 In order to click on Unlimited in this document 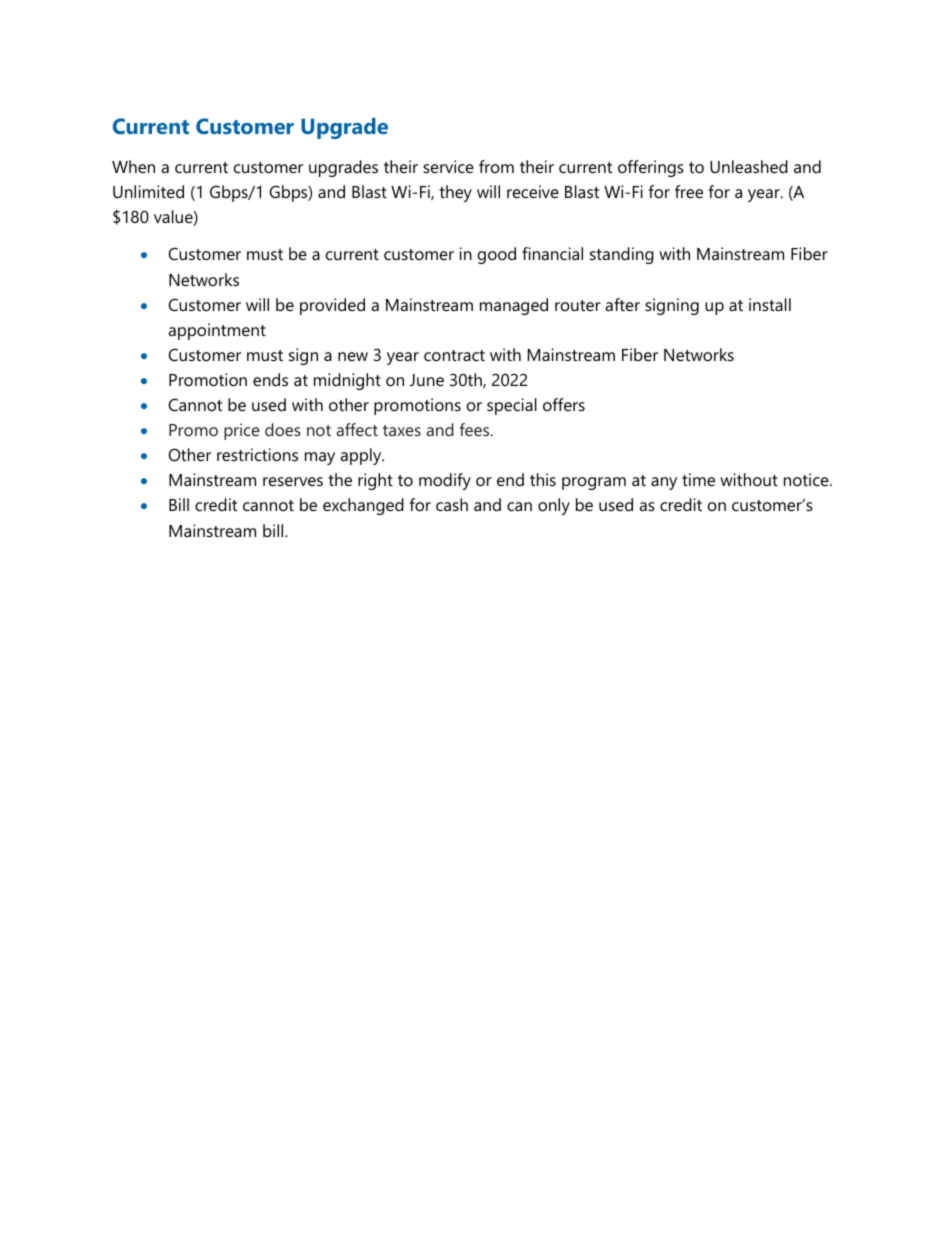, I will do `click(148, 191)`.
